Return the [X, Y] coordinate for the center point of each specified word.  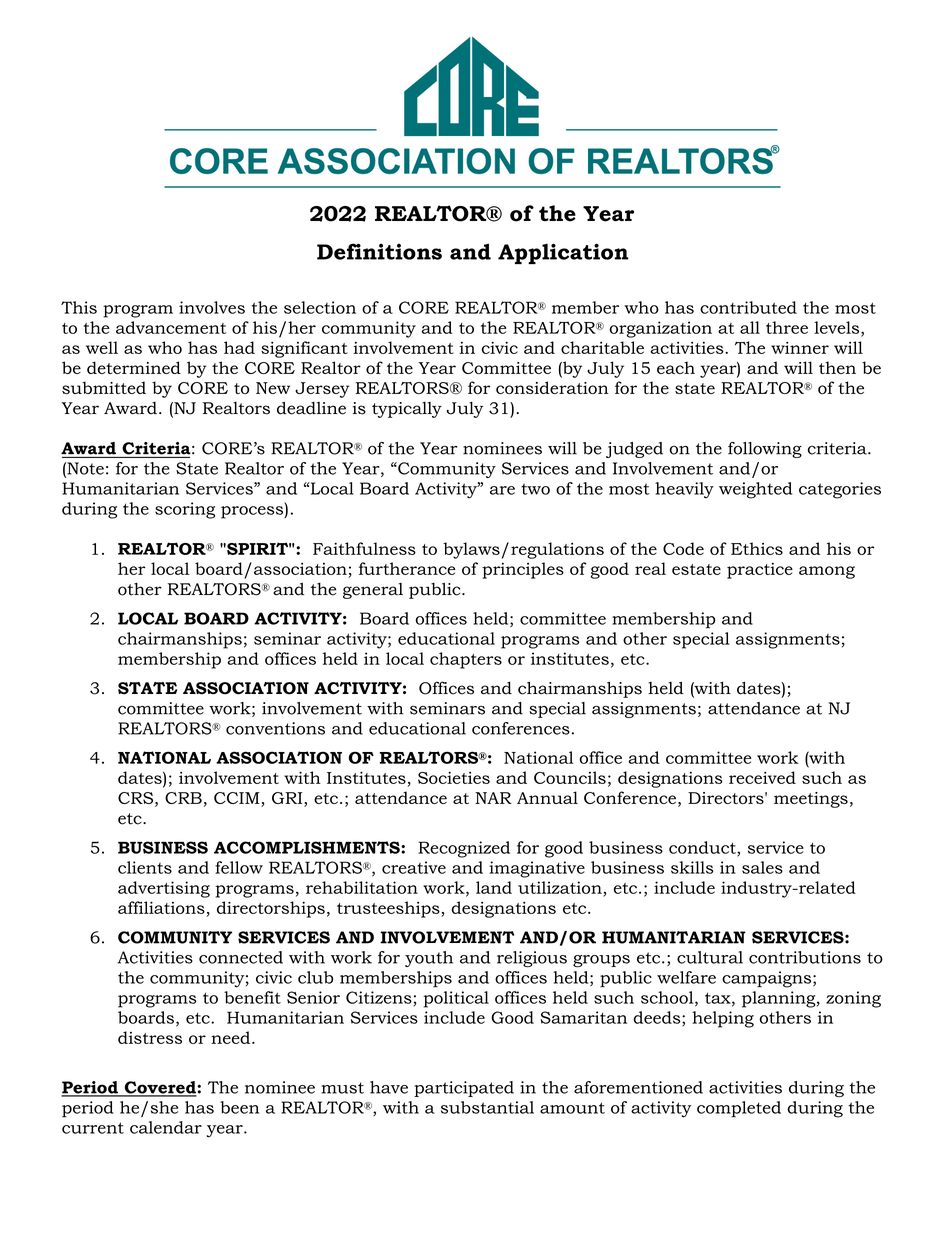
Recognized [464, 849]
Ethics [757, 548]
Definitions [379, 251]
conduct [703, 848]
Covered [160, 1088]
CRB [183, 798]
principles [523, 570]
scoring [185, 510]
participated [464, 1089]
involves [212, 307]
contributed [748, 307]
